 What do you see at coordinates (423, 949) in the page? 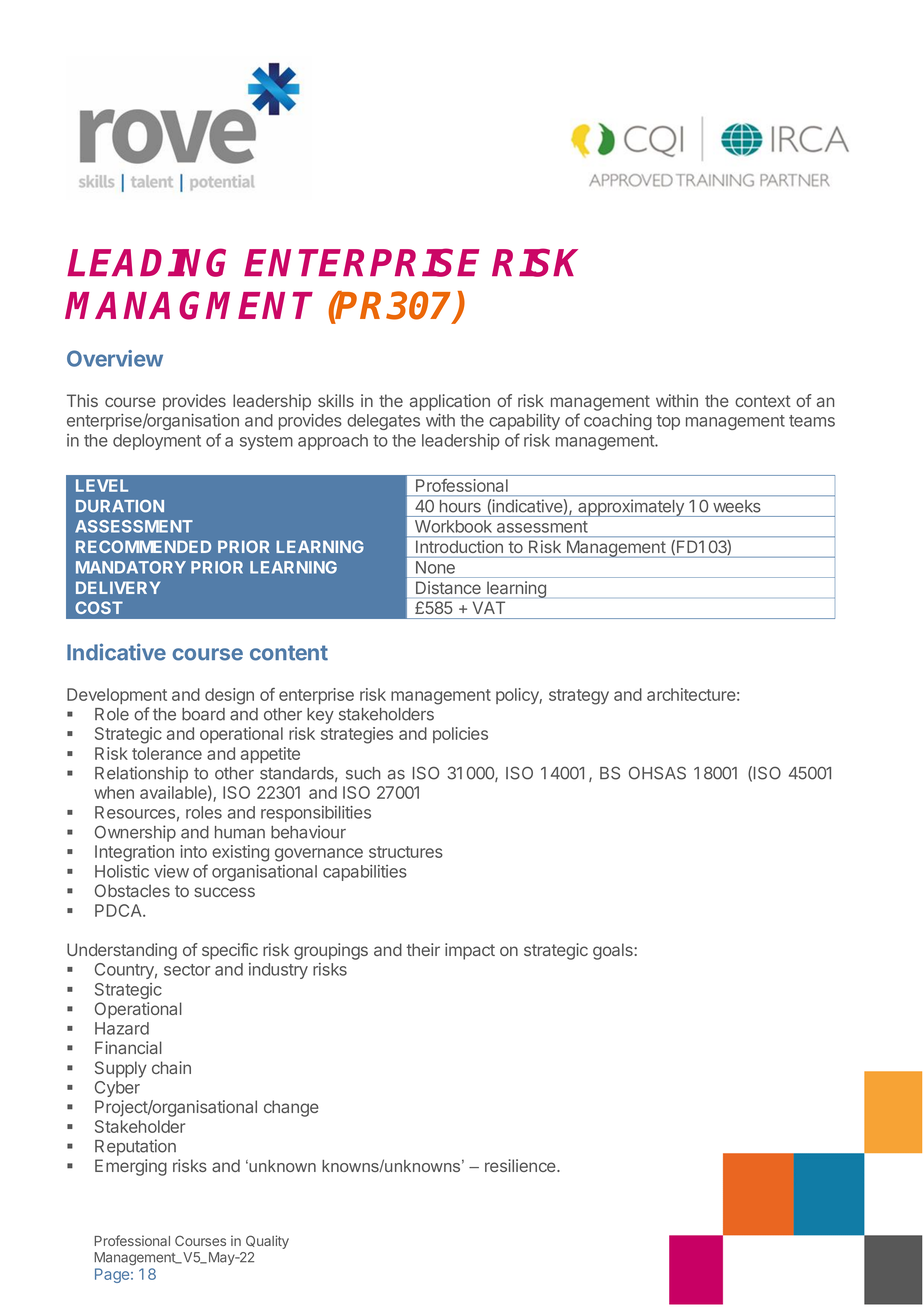
I see `their` at bounding box center [423, 949].
